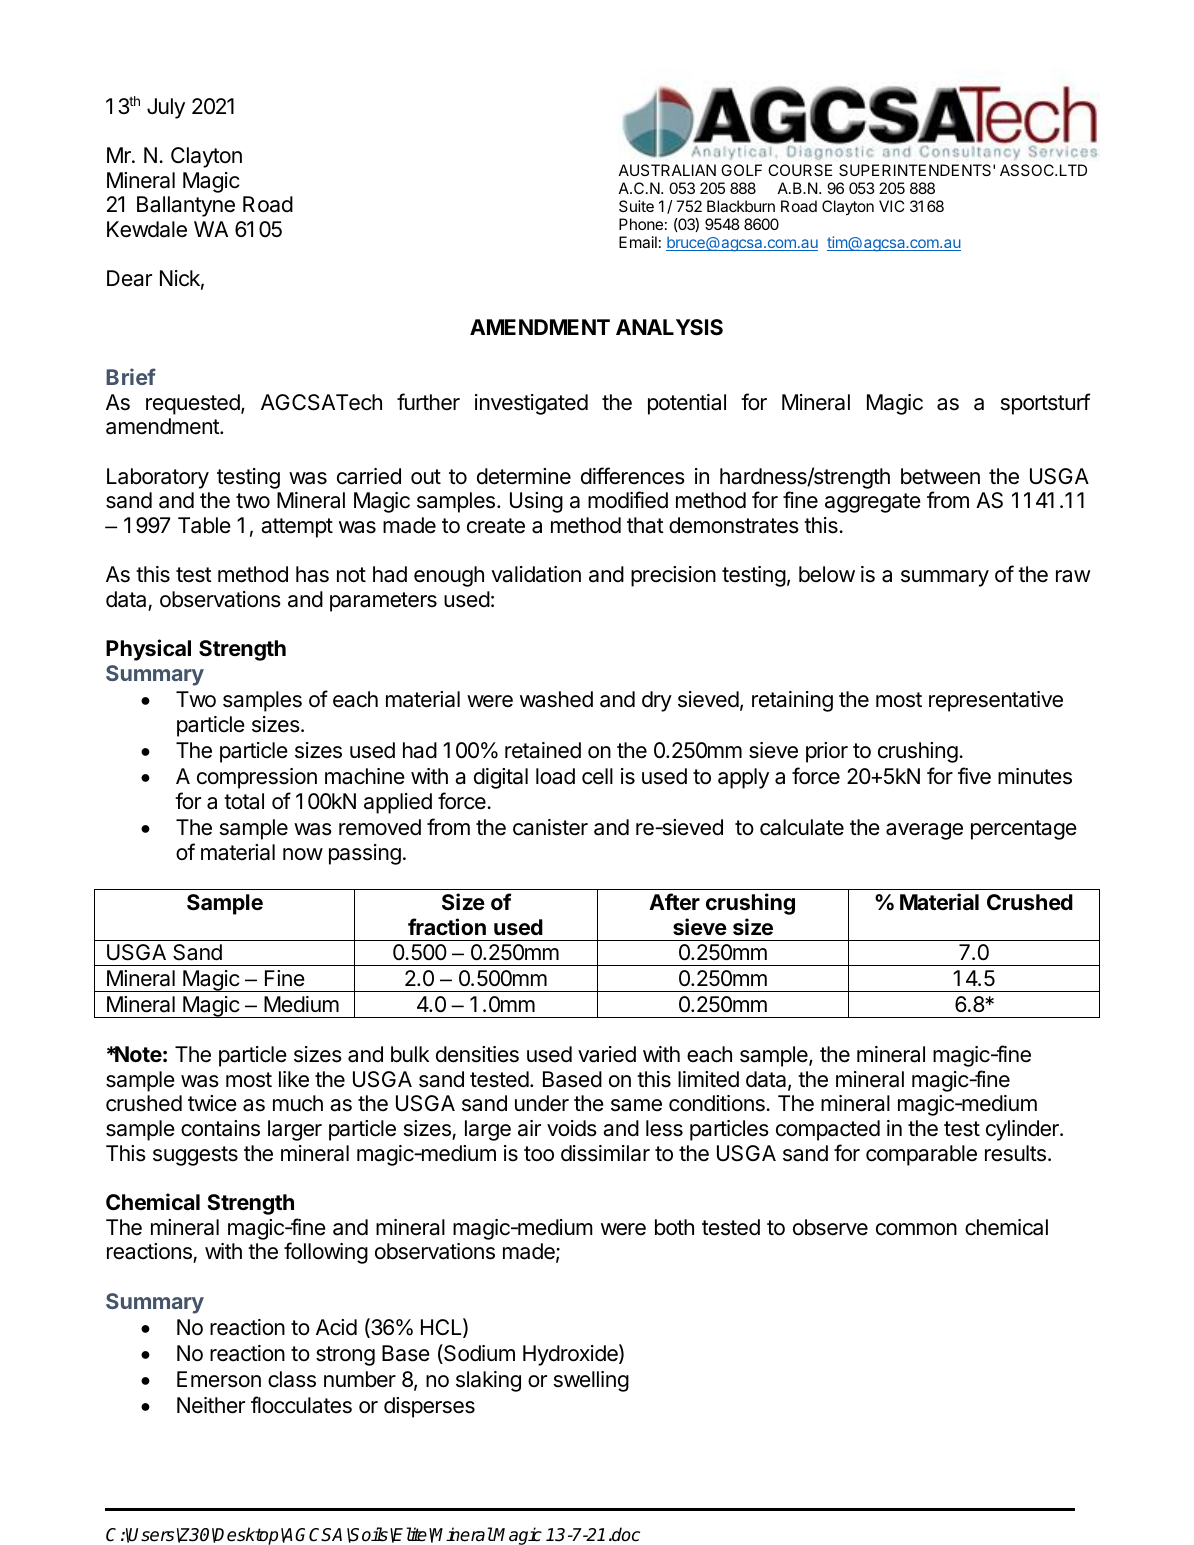  I want to click on average, so click(924, 831).
